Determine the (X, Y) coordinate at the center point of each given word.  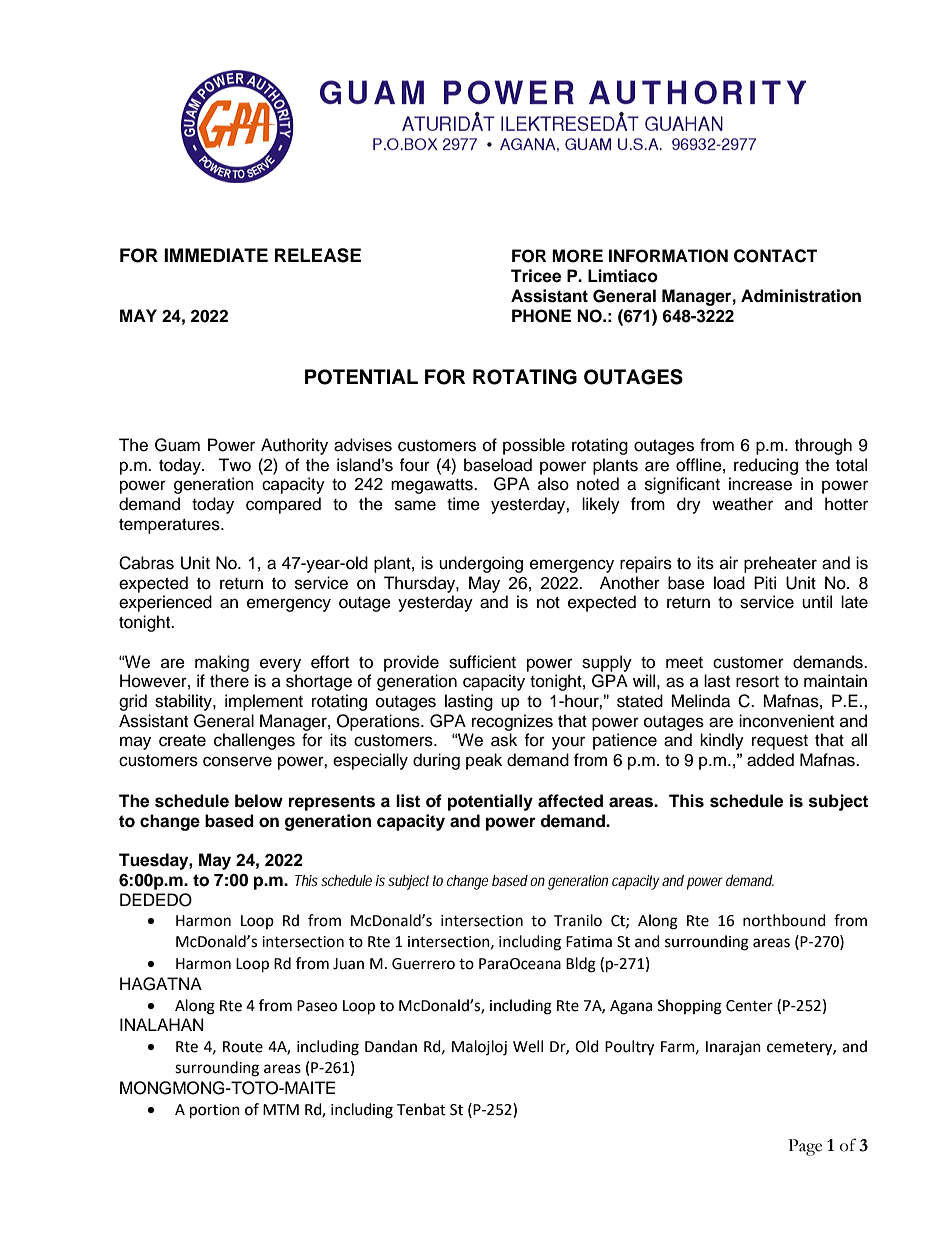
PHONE (541, 316)
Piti (765, 582)
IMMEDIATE (216, 255)
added (770, 760)
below (259, 801)
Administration (801, 296)
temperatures (170, 526)
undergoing (481, 564)
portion (215, 1111)
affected (570, 801)
